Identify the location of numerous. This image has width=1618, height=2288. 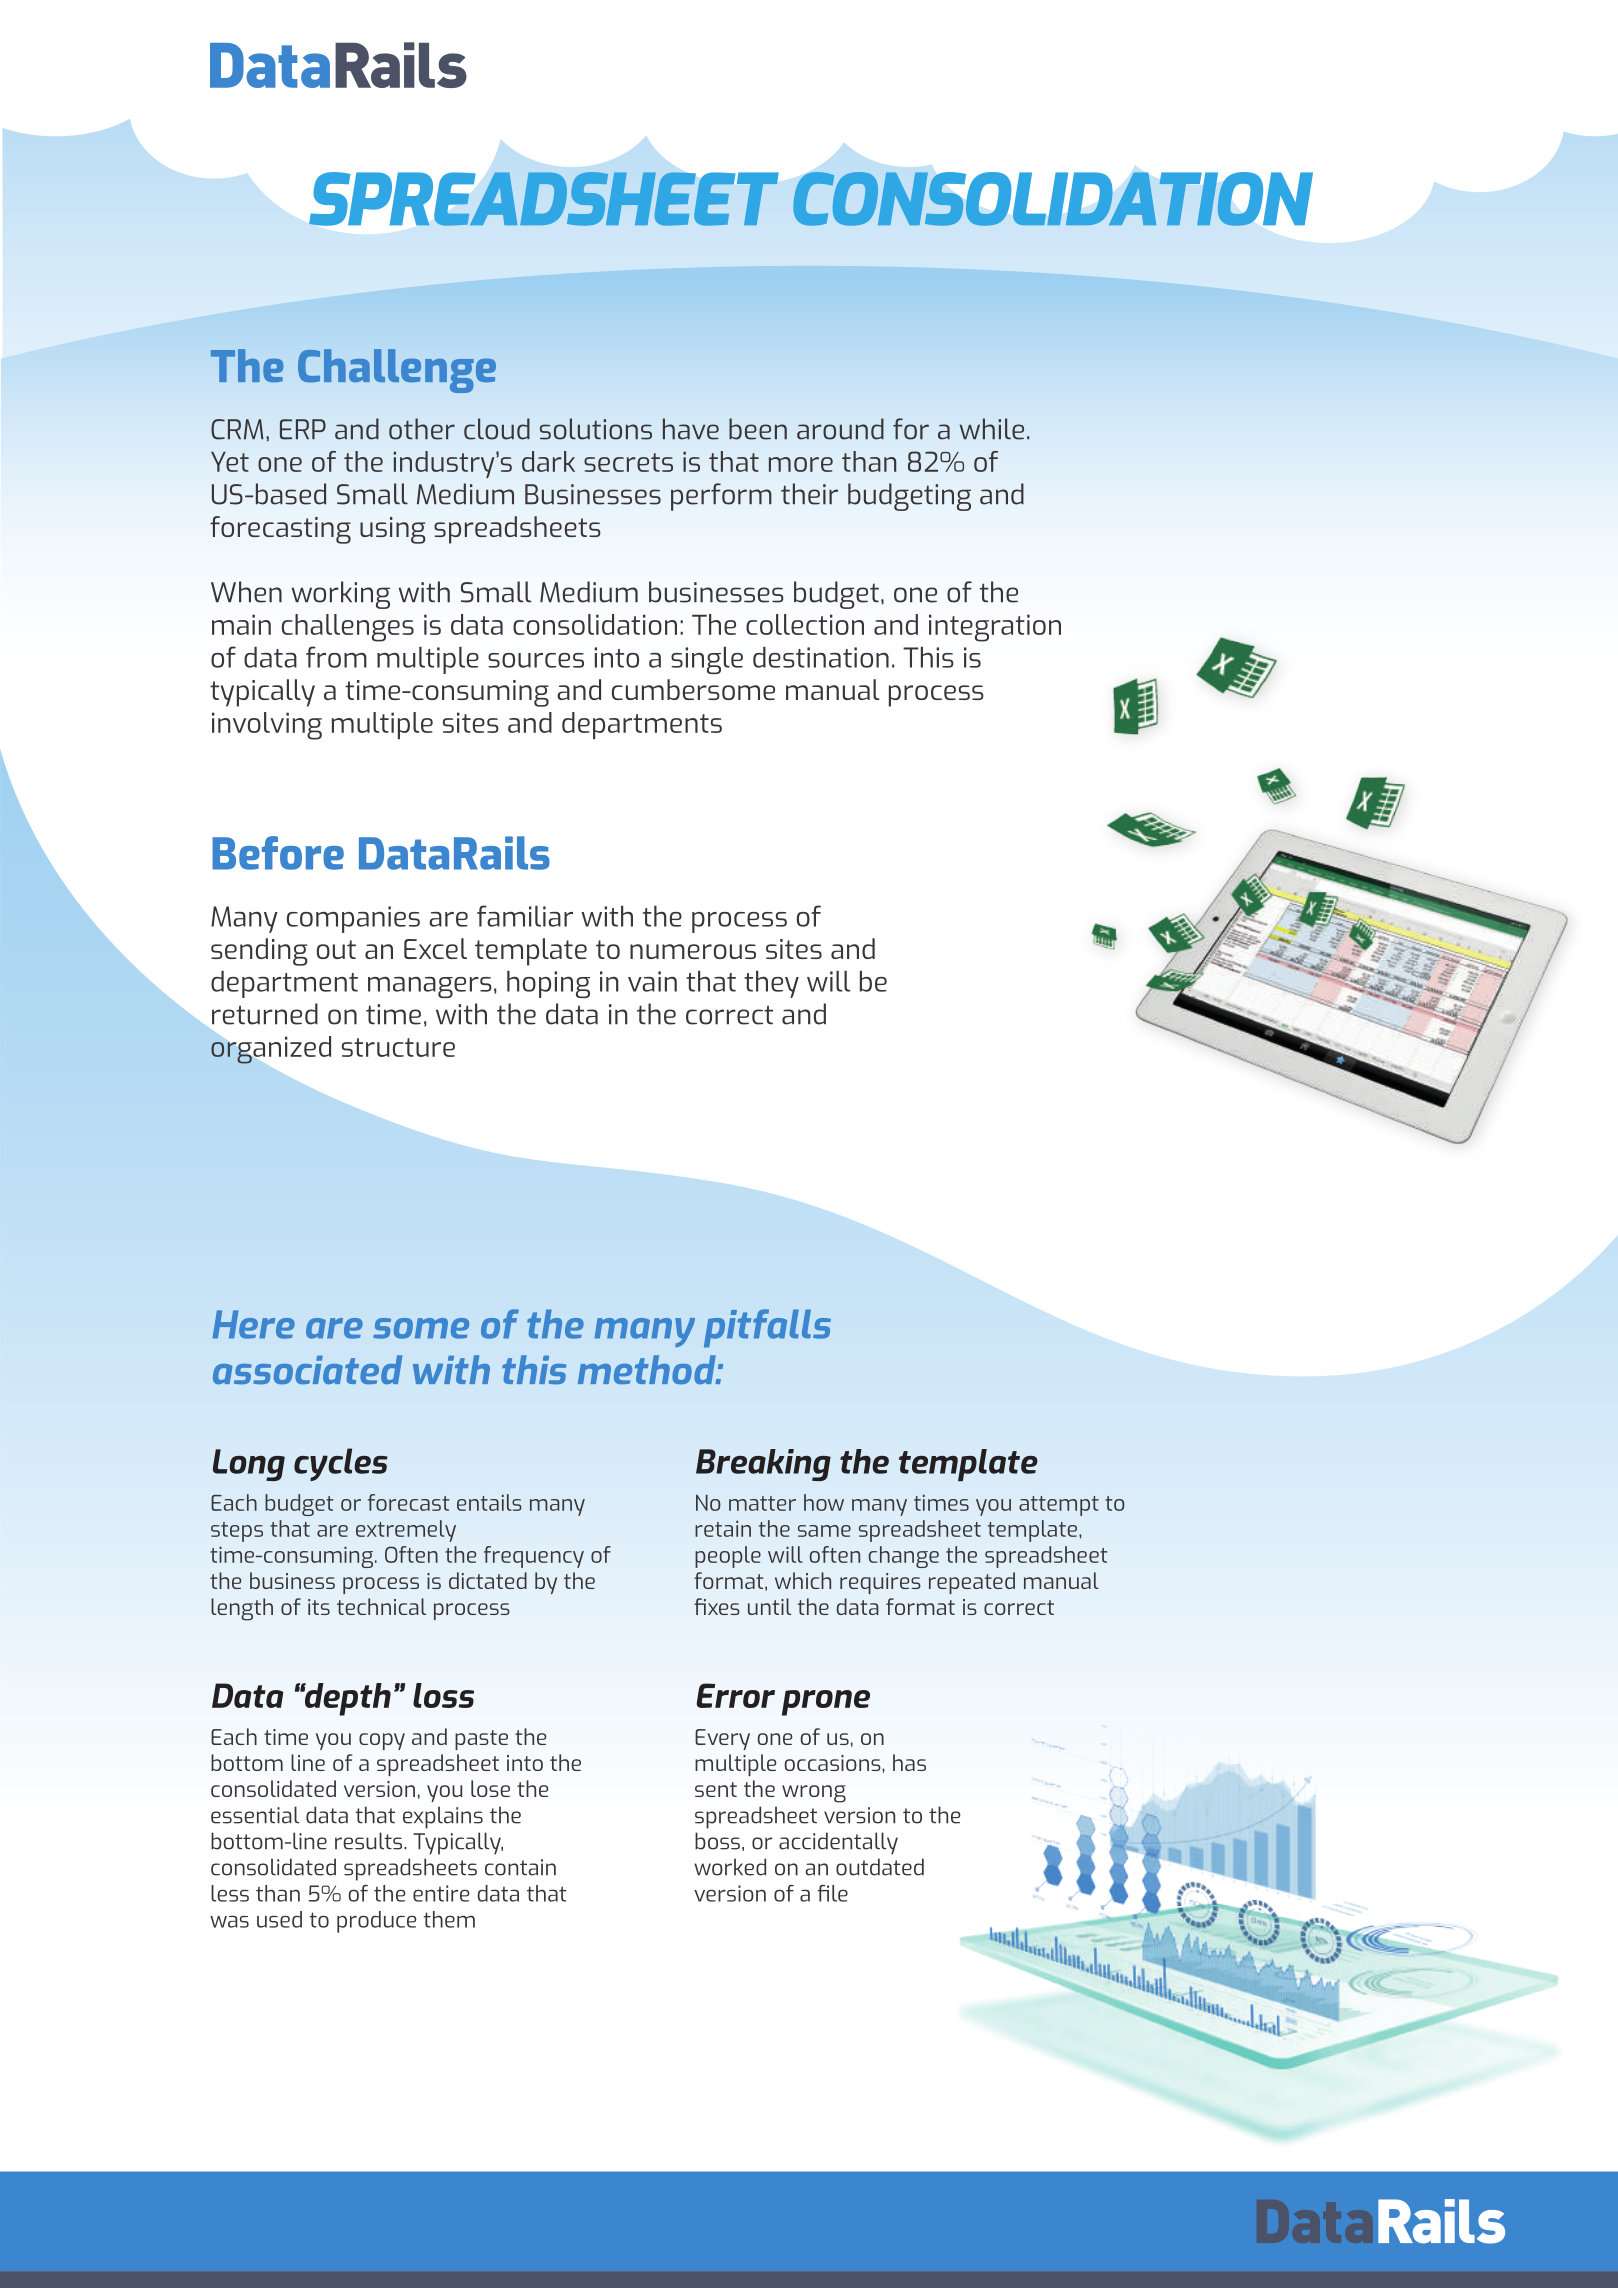
(693, 951).
